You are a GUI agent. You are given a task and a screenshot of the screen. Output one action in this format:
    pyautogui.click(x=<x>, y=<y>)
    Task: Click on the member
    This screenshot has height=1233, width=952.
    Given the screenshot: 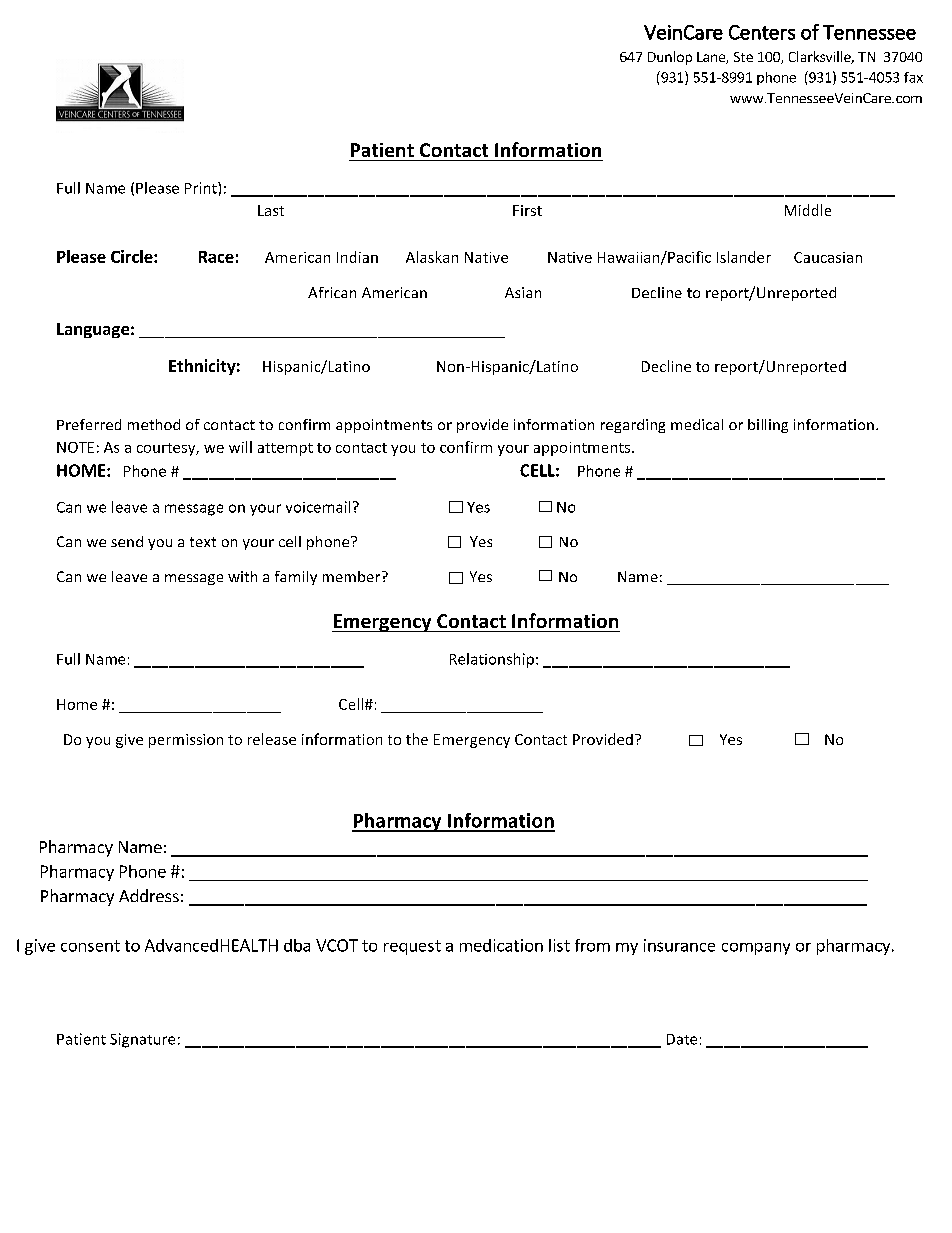 What is the action you would take?
    pyautogui.click(x=353, y=576)
